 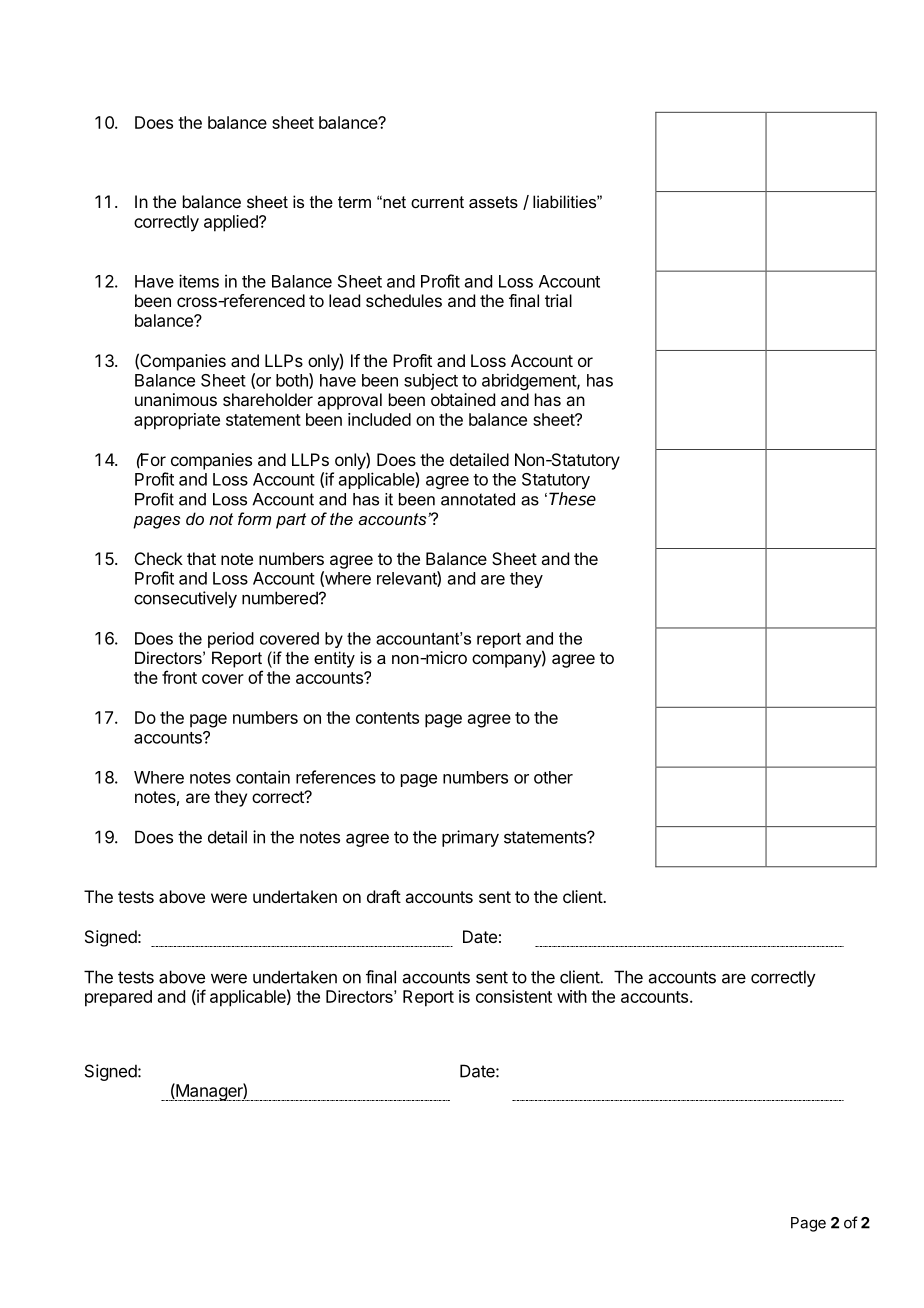 What do you see at coordinates (334, 659) in the page?
I see `entity` at bounding box center [334, 659].
